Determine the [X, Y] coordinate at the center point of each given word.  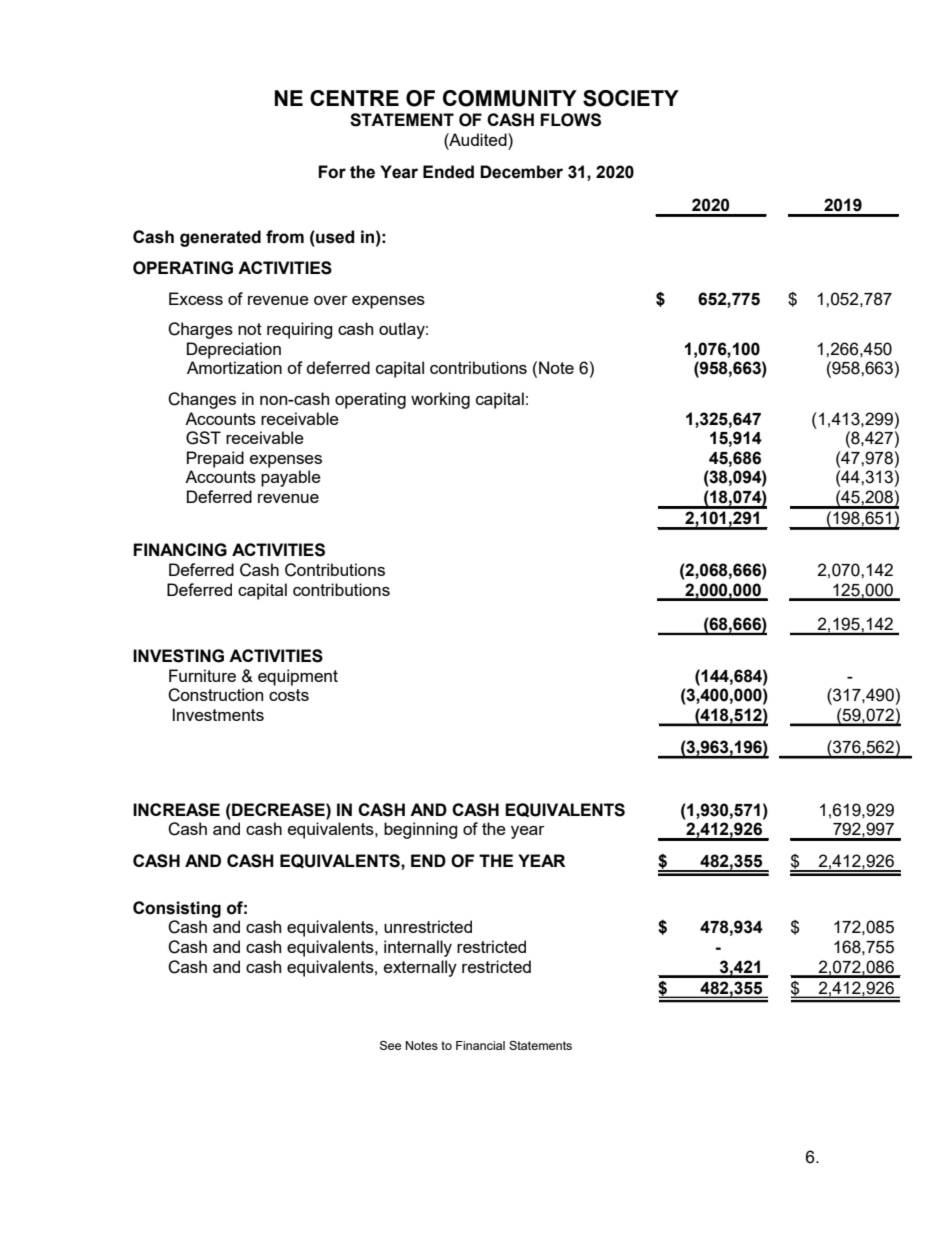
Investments [218, 714]
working [440, 400]
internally [418, 948]
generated [220, 238]
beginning [421, 830]
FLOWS [570, 120]
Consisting [177, 909]
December [521, 172]
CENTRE [354, 98]
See [390, 1045]
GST [203, 438]
